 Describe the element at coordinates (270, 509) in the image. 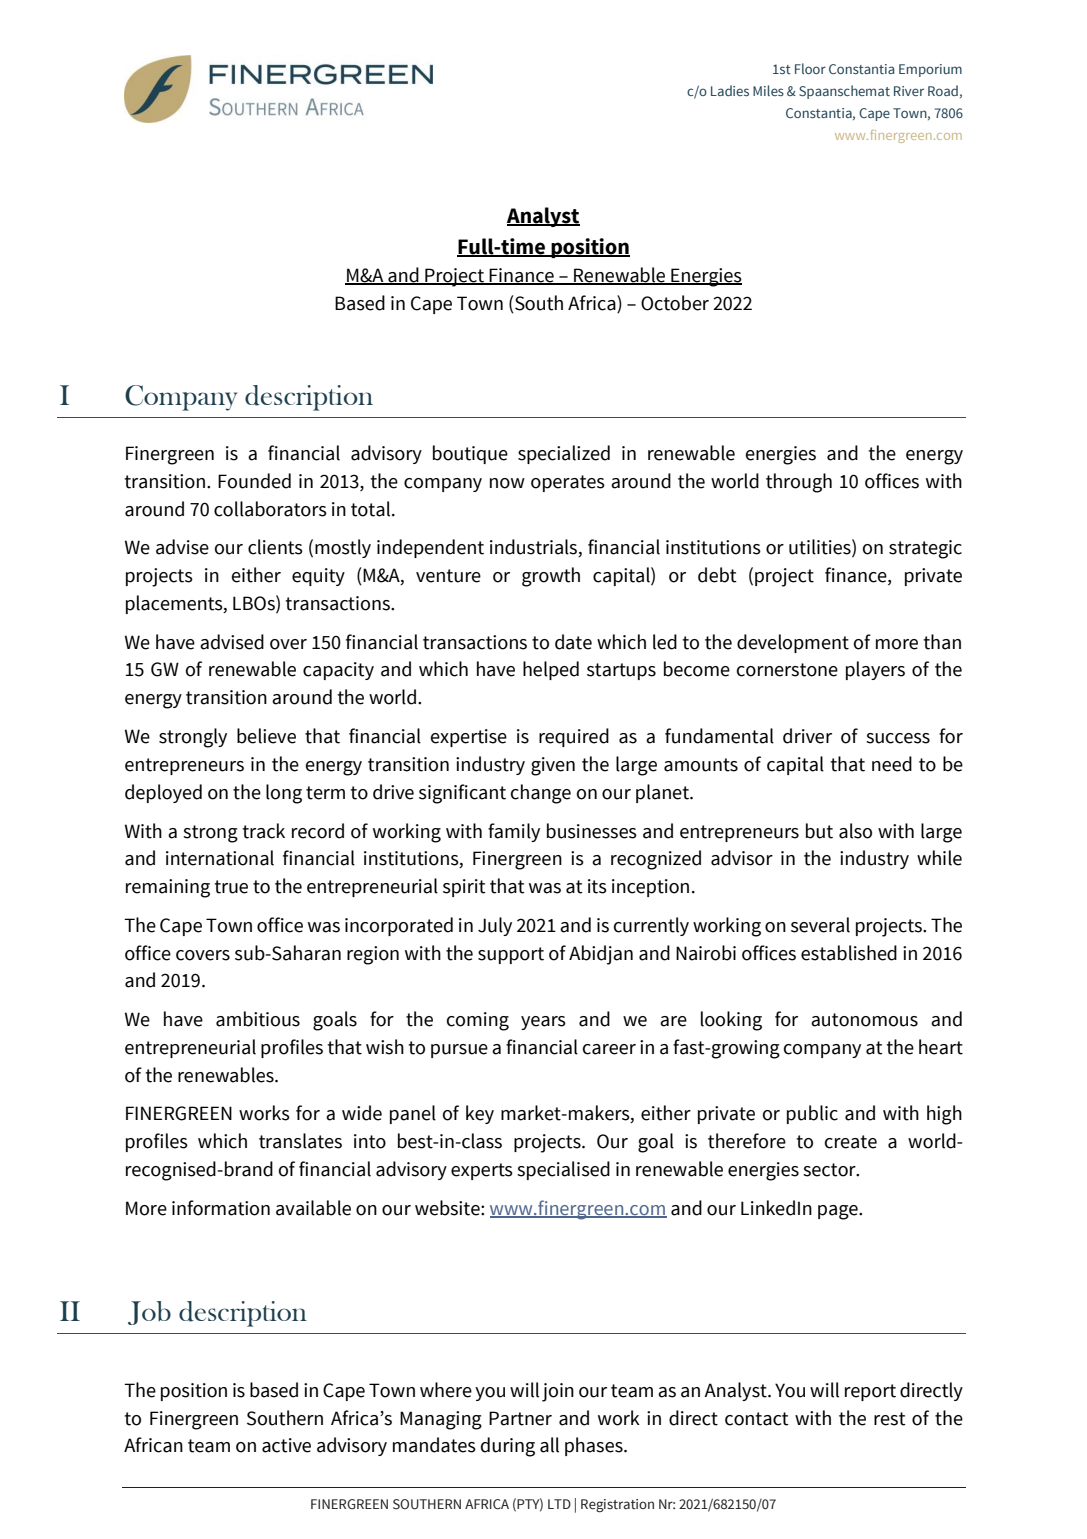

I see `collaborators` at that location.
